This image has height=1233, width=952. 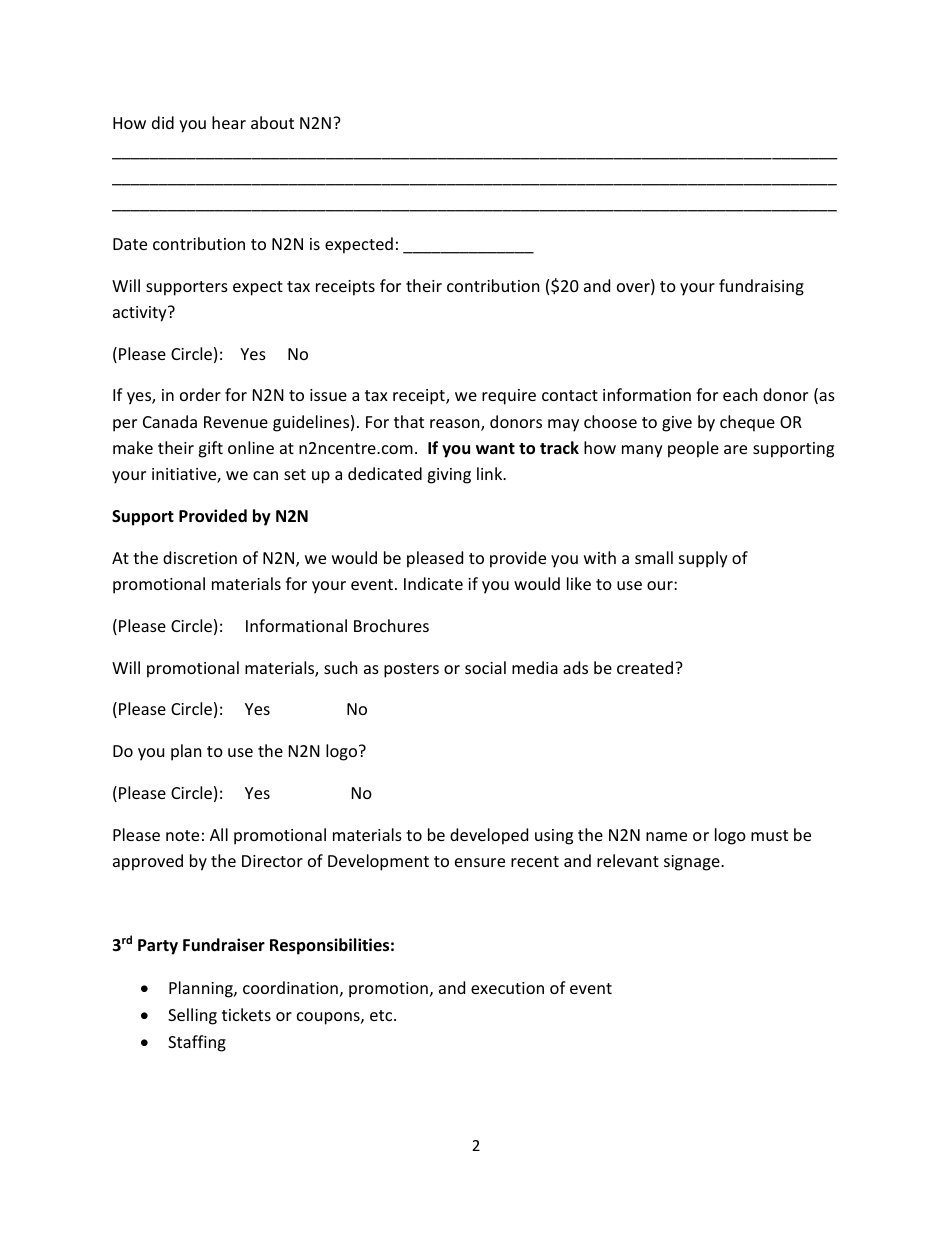 What do you see at coordinates (703, 559) in the image?
I see `supply` at bounding box center [703, 559].
